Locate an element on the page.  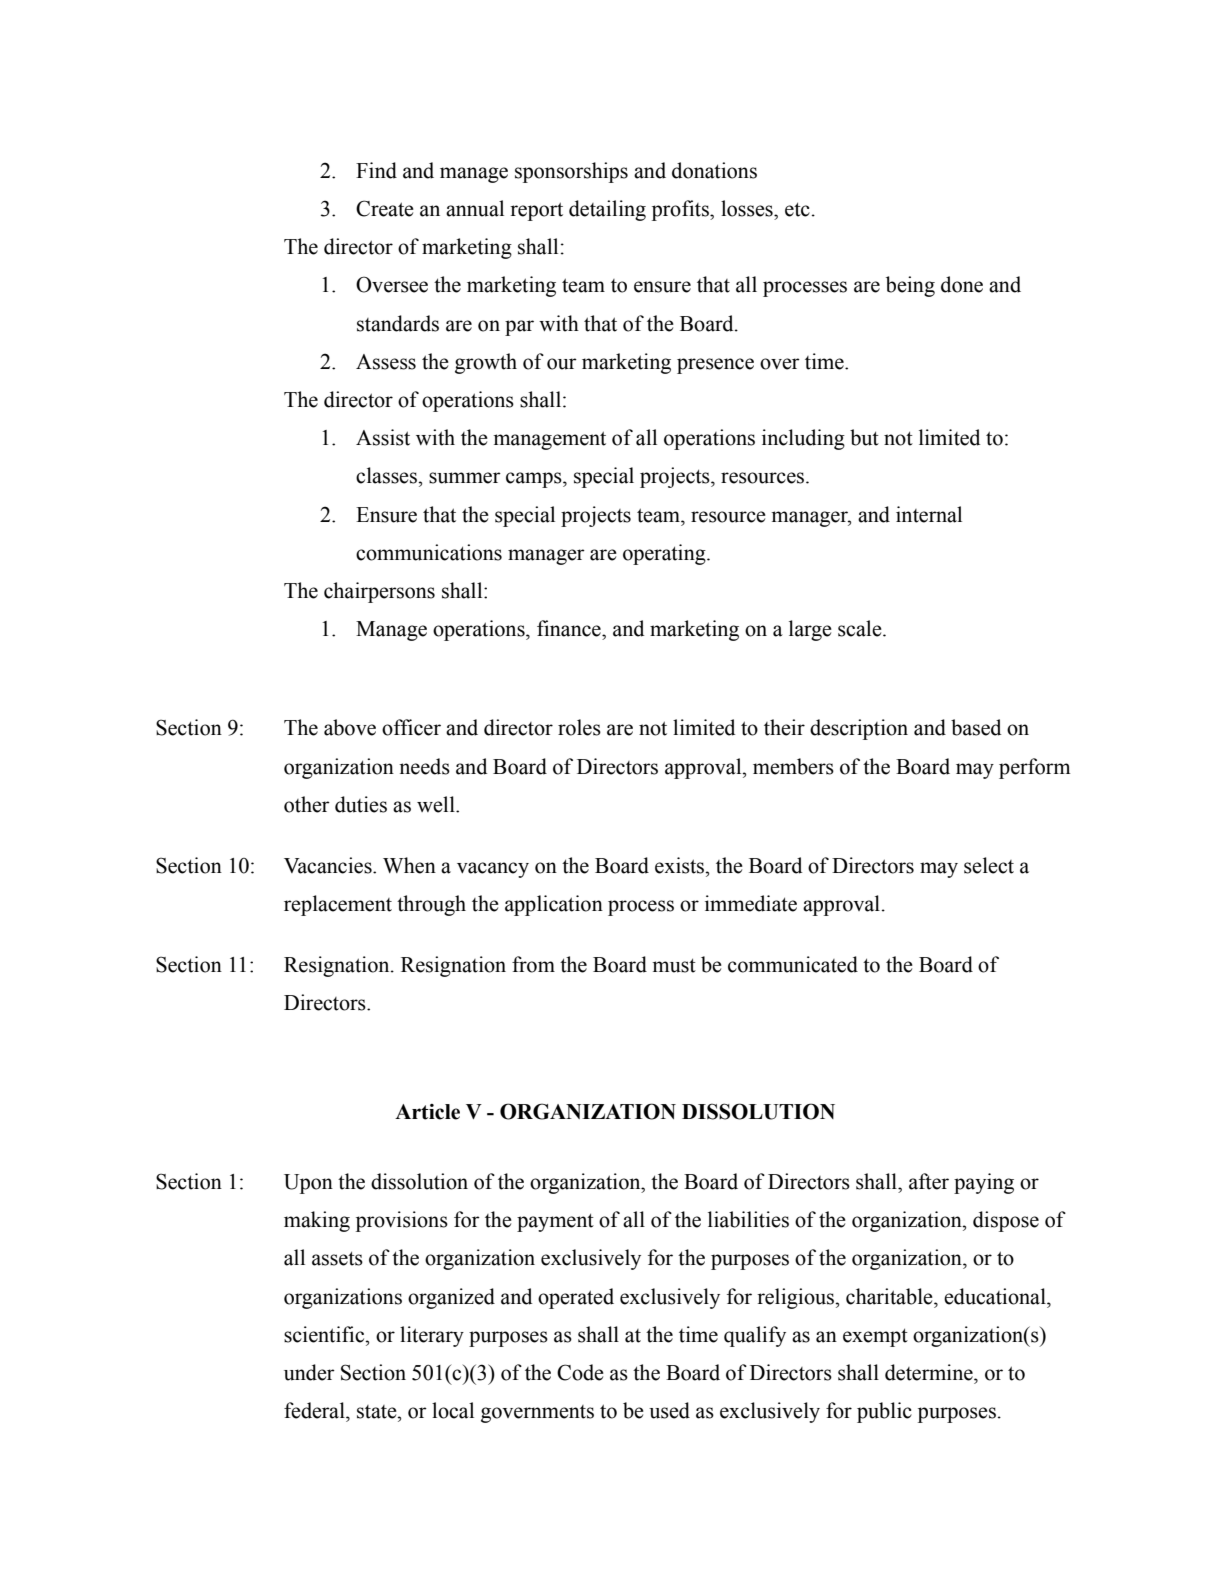
done is located at coordinates (962, 284).
